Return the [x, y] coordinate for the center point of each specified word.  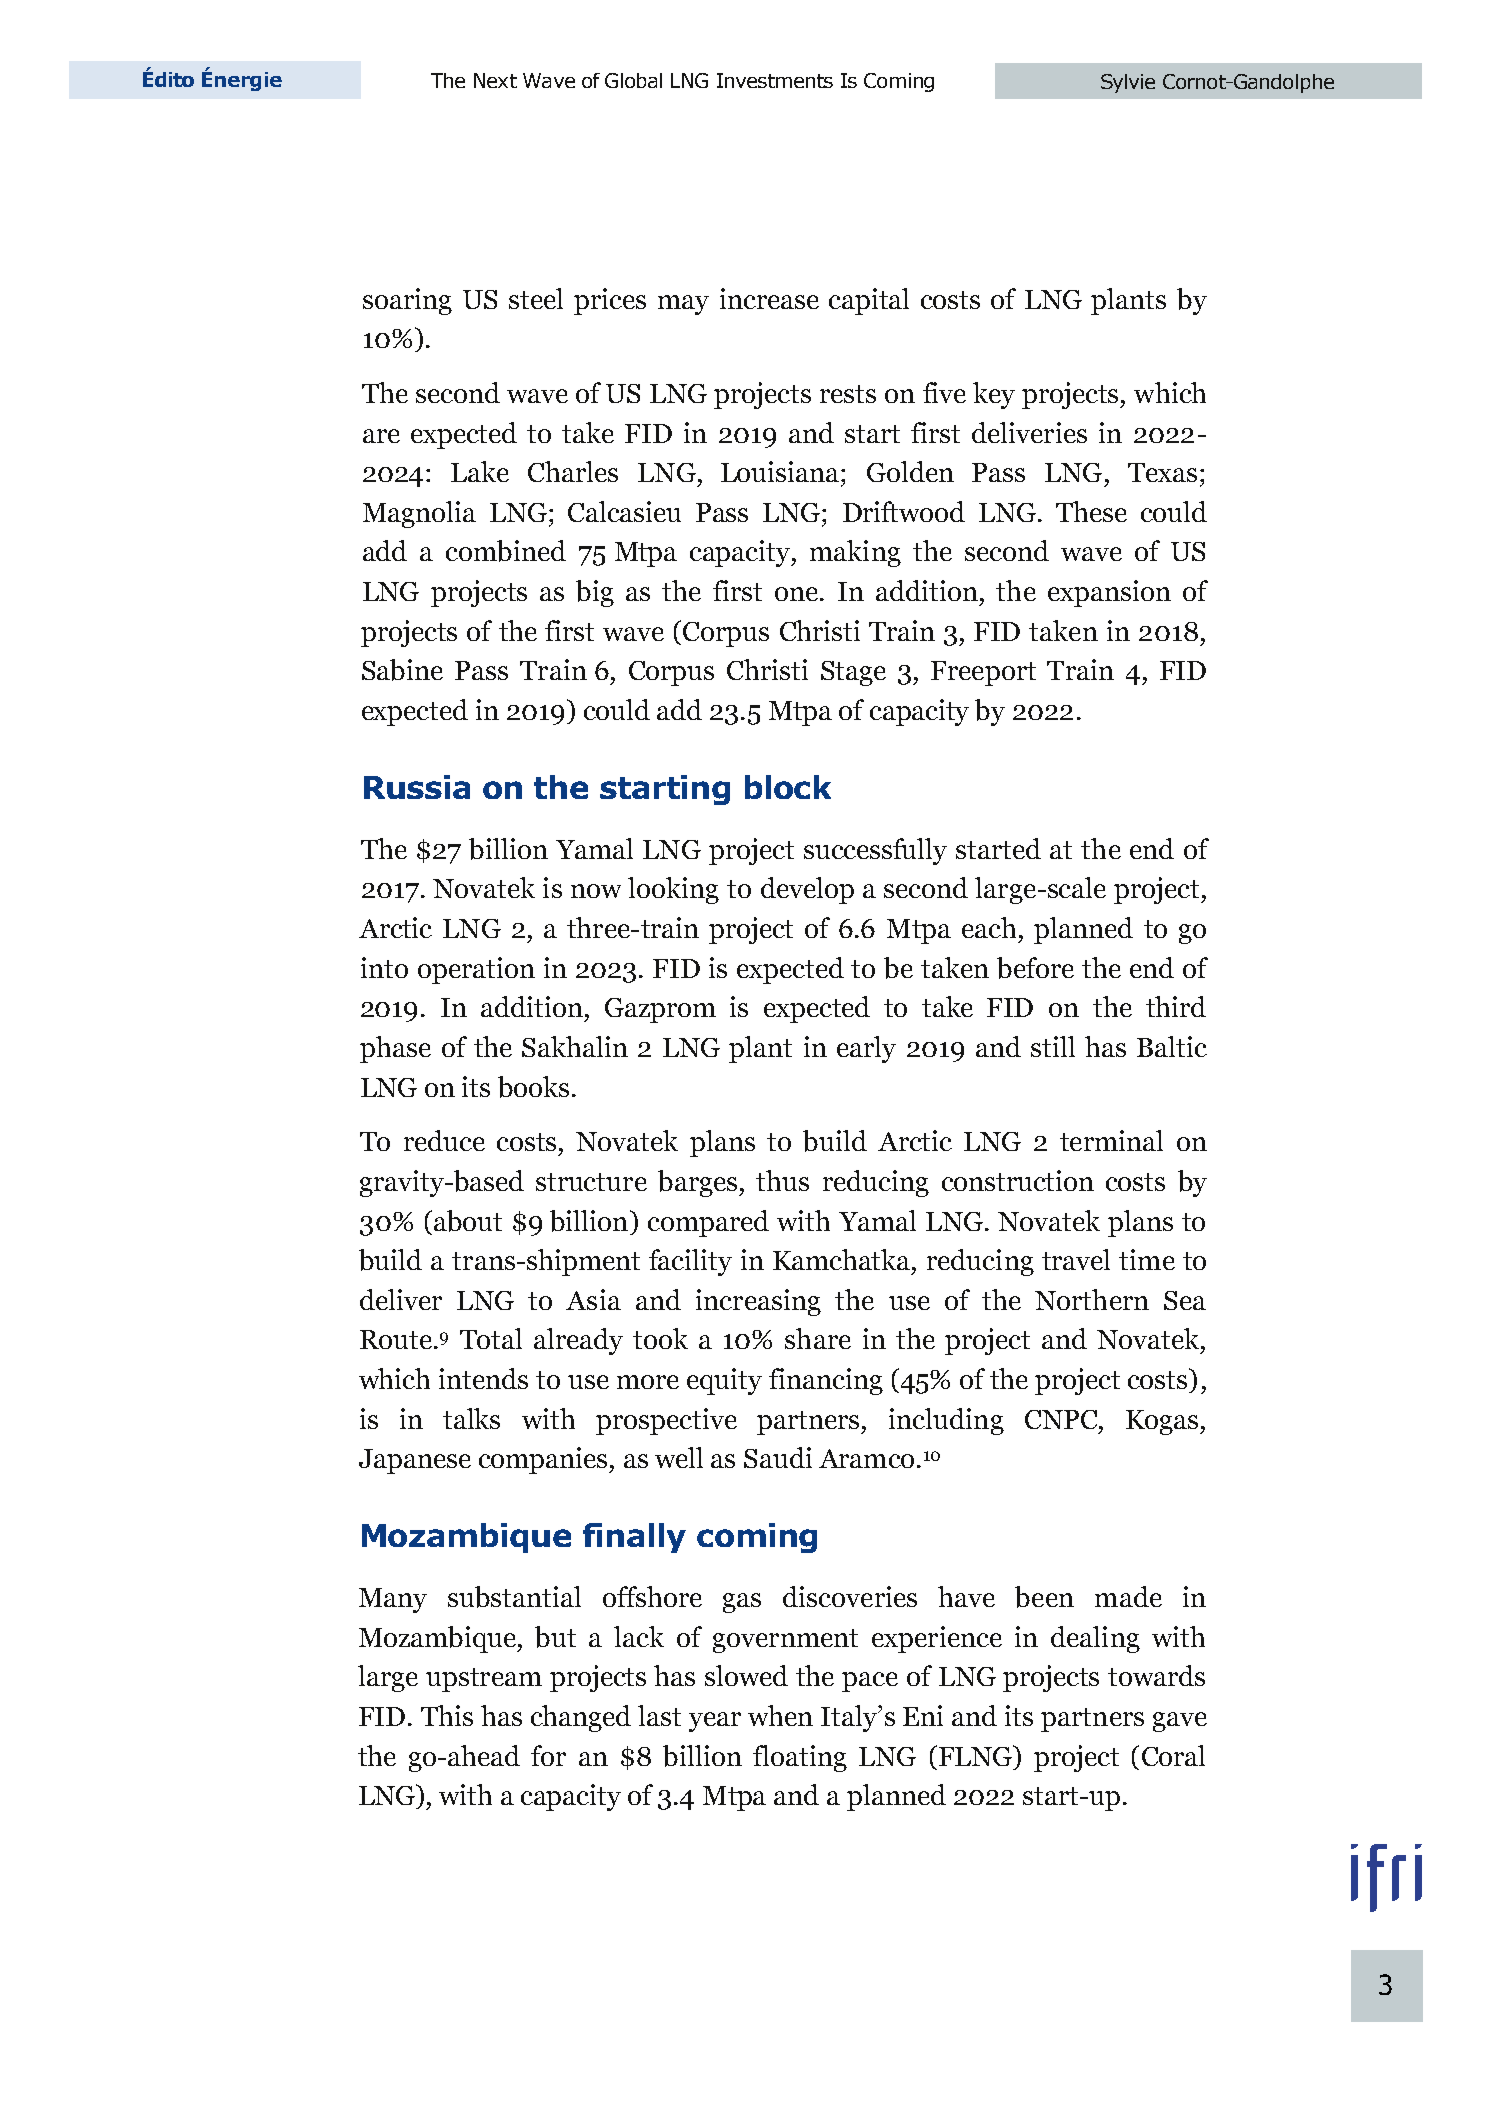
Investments [775, 80]
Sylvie [1128, 83]
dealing [1095, 1639]
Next [495, 80]
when [780, 1715]
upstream [484, 1680]
